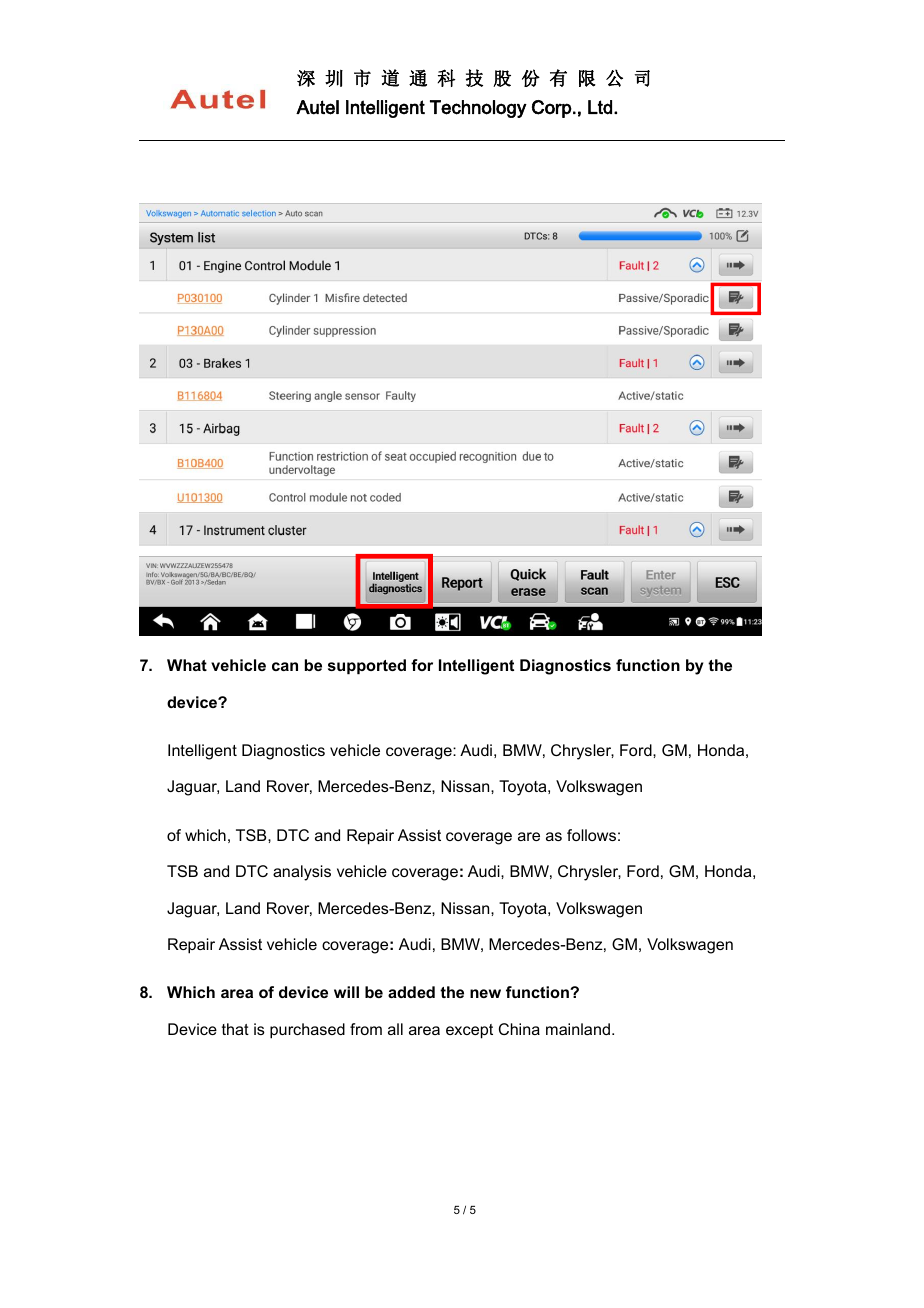 The height and width of the screenshot is (1308, 924). Describe the element at coordinates (553, 109) in the screenshot. I see `Corp` at that location.
